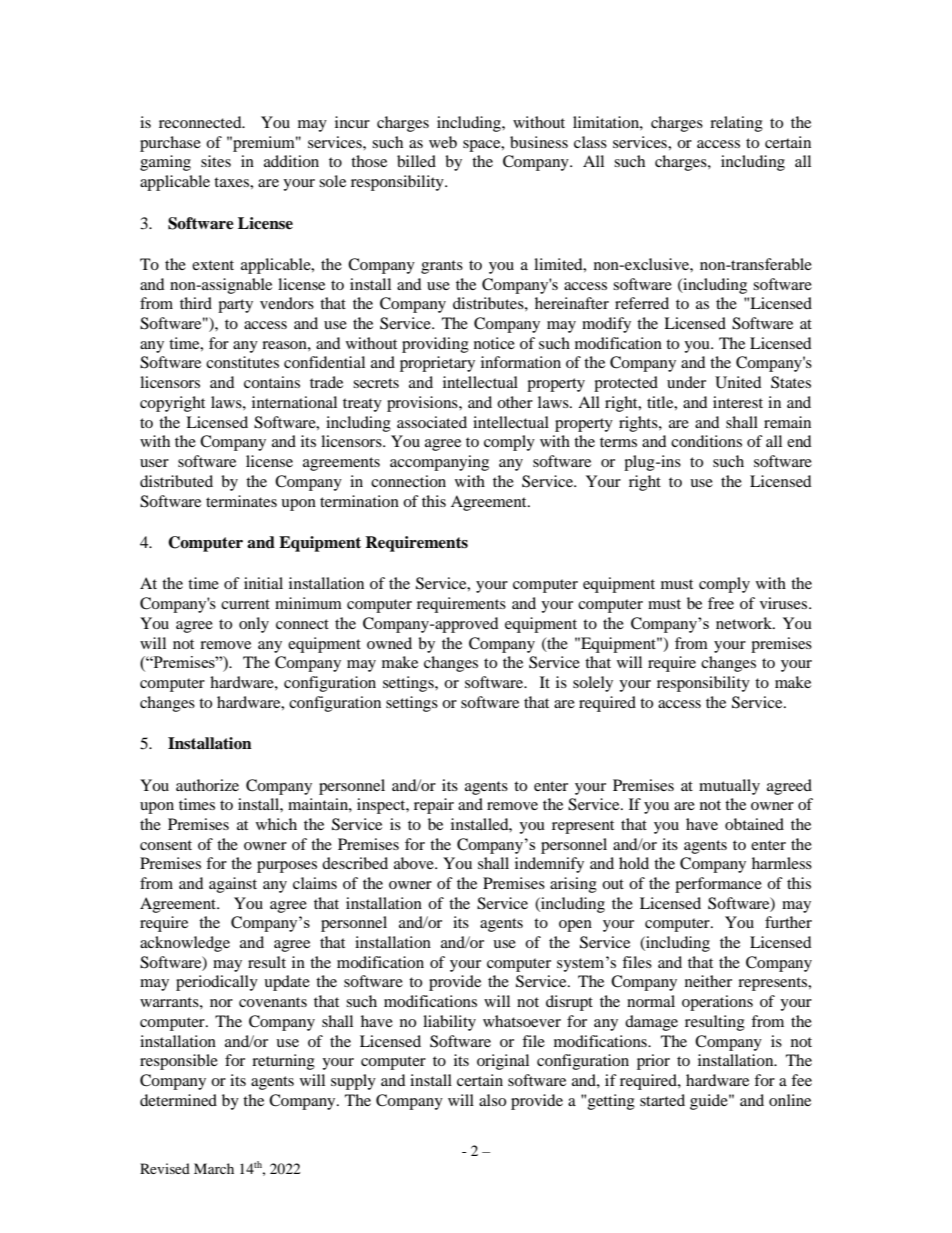 The height and width of the document is (1233, 952). I want to click on web, so click(443, 142).
